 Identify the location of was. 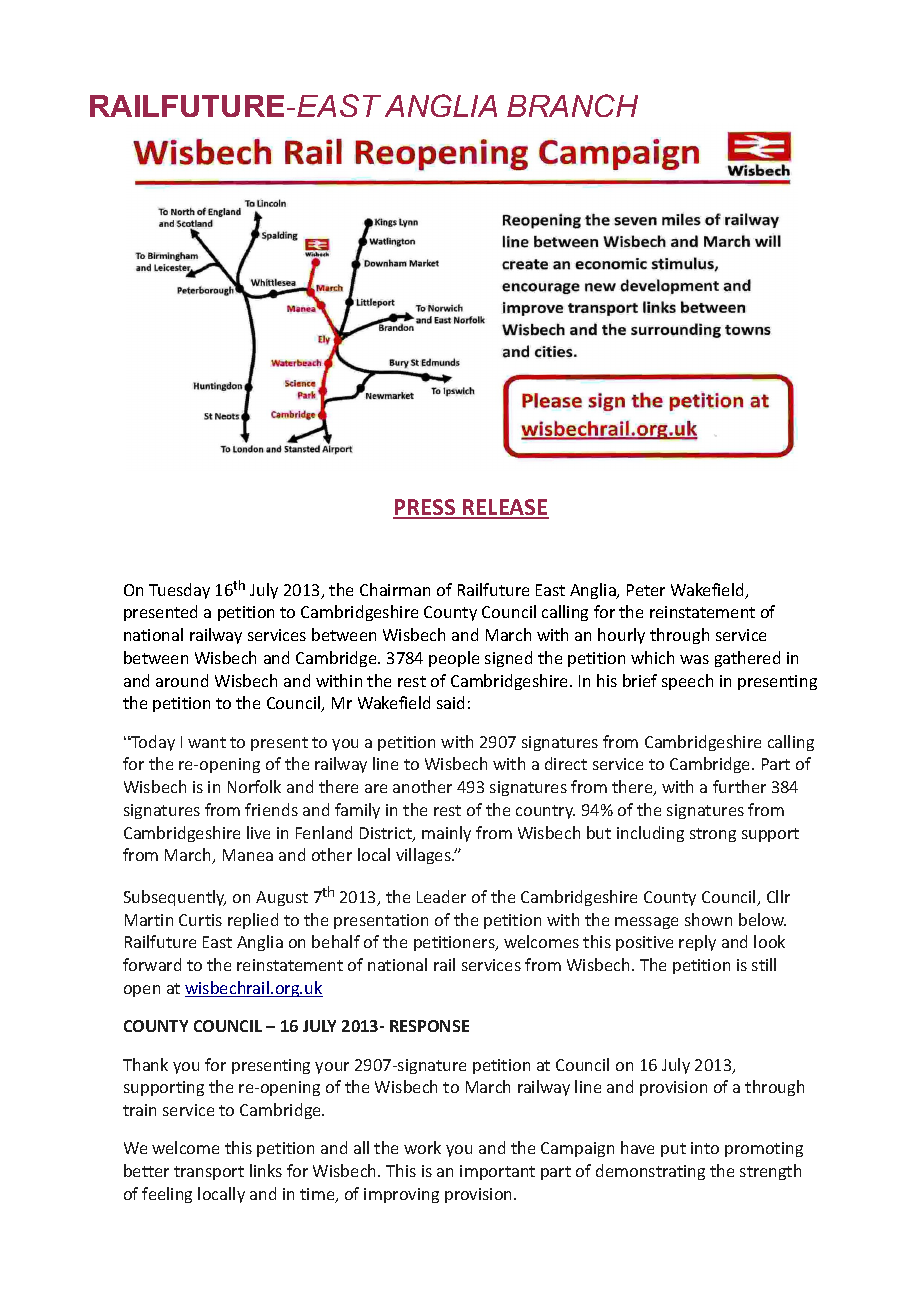
(694, 659).
